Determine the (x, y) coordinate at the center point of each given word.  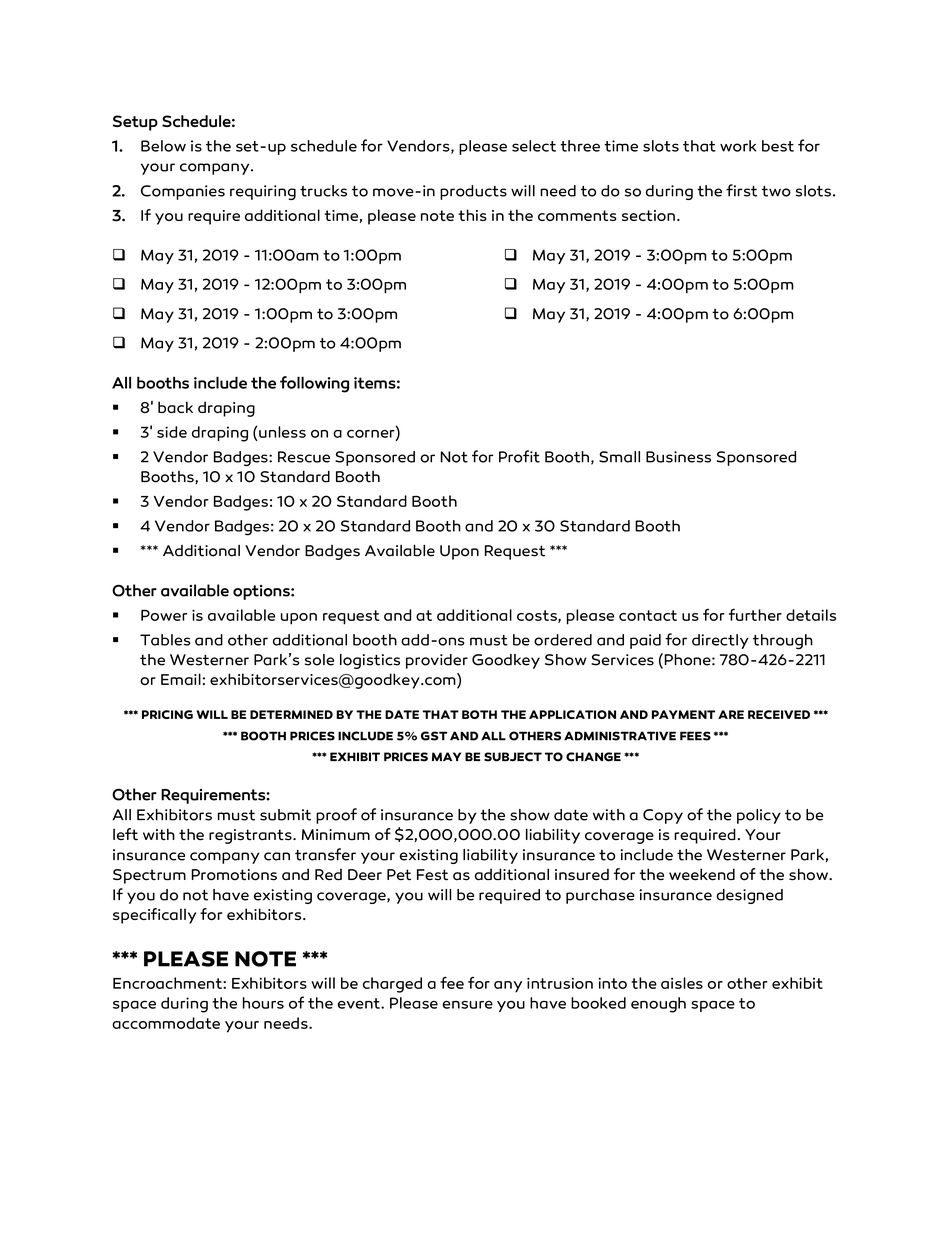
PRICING (167, 714)
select (534, 146)
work (738, 146)
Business (678, 457)
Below (163, 146)
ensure (467, 1005)
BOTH (479, 714)
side (172, 432)
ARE (731, 714)
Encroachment (168, 983)
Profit (519, 456)
